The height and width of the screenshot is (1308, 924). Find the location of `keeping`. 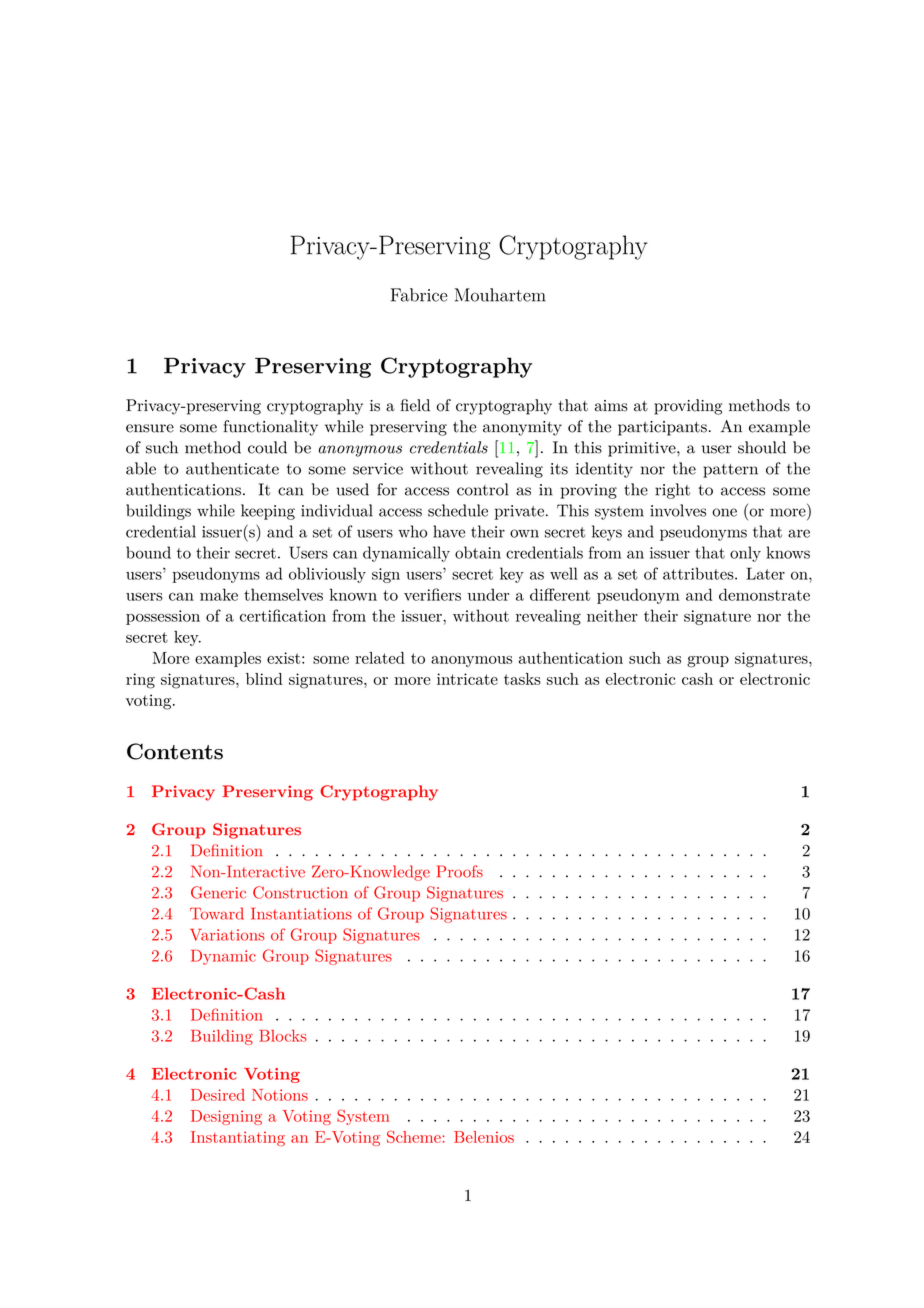

keeping is located at coordinates (268, 512).
